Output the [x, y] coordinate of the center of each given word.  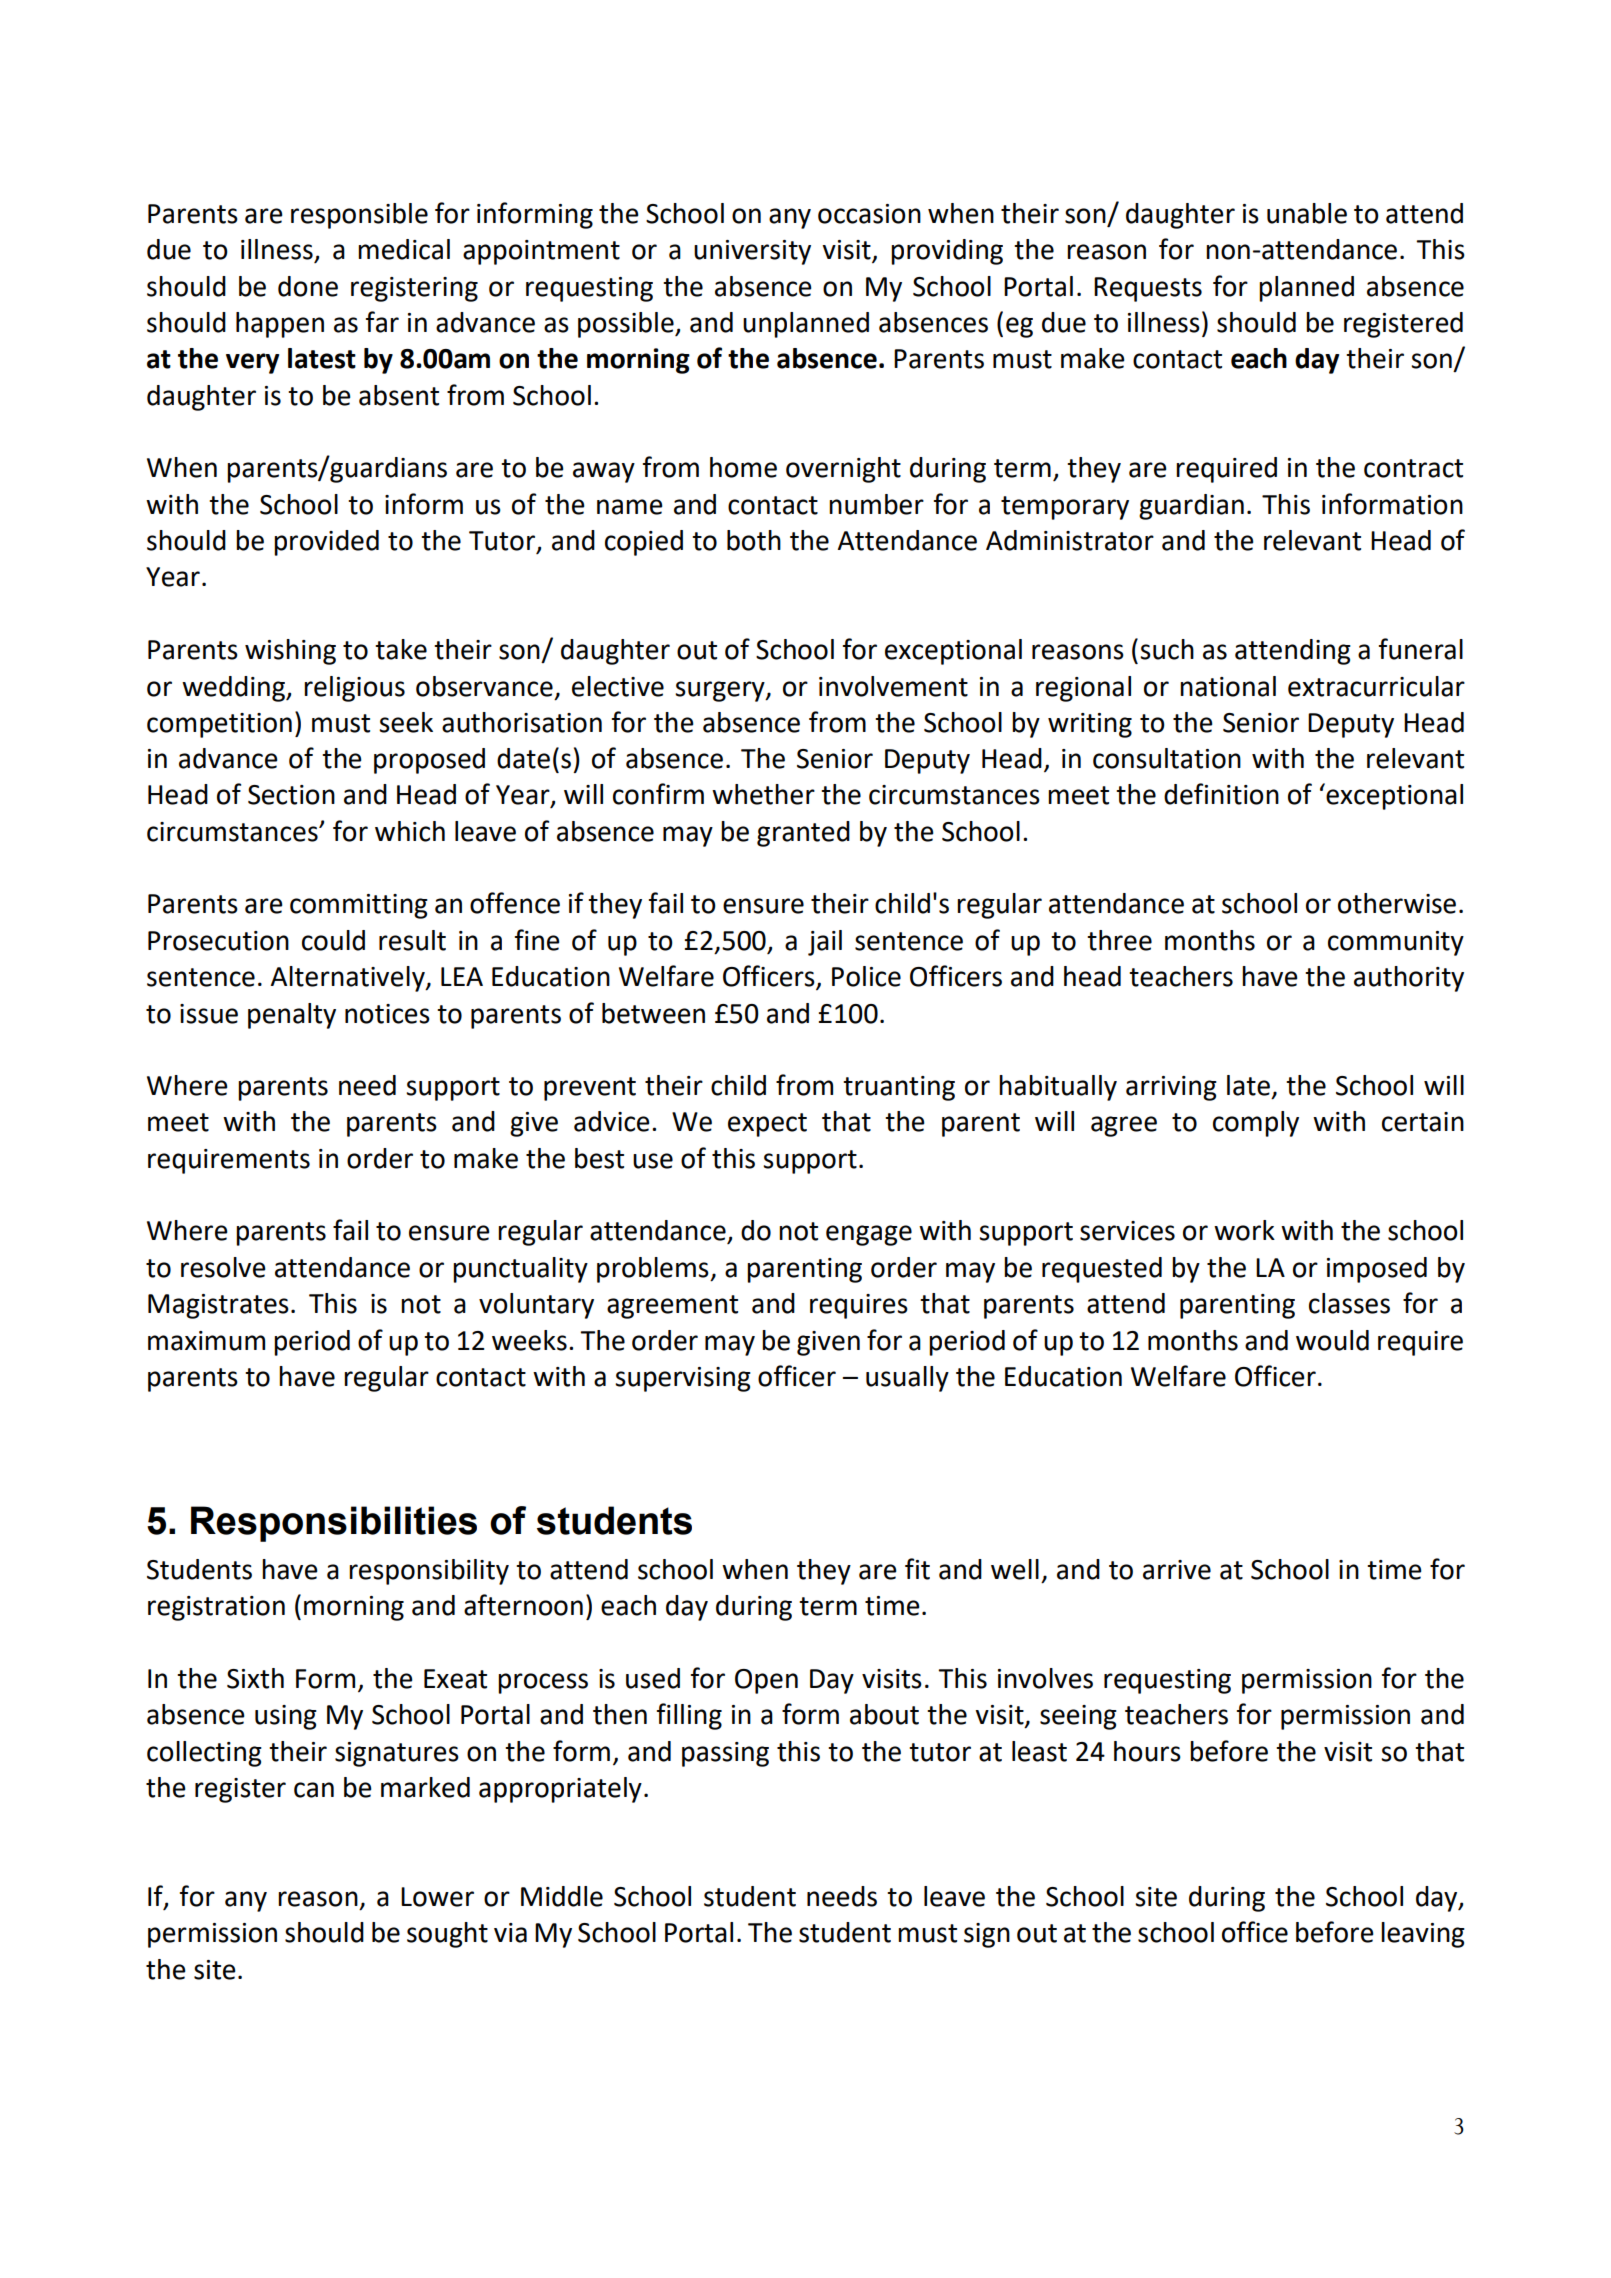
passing [725, 1754]
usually [907, 1379]
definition [1221, 794]
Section [291, 795]
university [752, 252]
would [1332, 1340]
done [308, 286]
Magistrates [218, 1306]
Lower [437, 1897]
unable [1307, 213]
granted [803, 834]
